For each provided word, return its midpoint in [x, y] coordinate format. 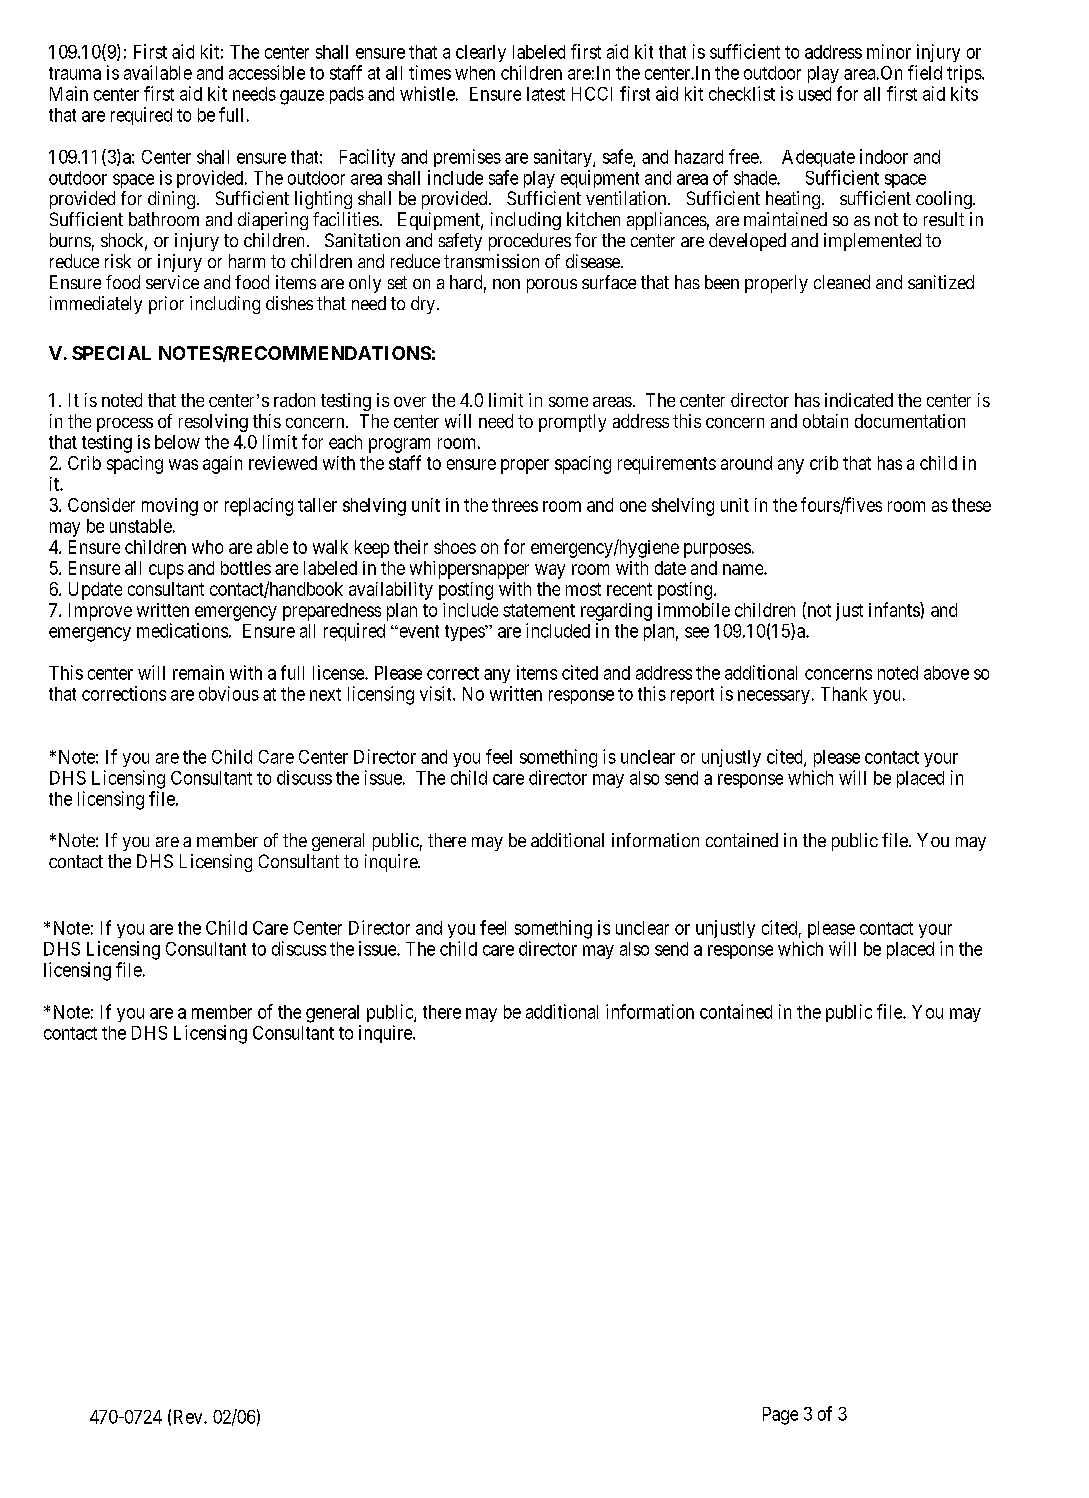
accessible [267, 72]
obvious [229, 693]
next [325, 694]
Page [780, 1416]
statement [539, 610]
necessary [774, 697]
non [506, 284]
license [339, 672]
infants [895, 609]
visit [437, 693]
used [815, 94]
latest [546, 94]
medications [182, 630]
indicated [859, 400]
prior [166, 305]
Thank [844, 694]
